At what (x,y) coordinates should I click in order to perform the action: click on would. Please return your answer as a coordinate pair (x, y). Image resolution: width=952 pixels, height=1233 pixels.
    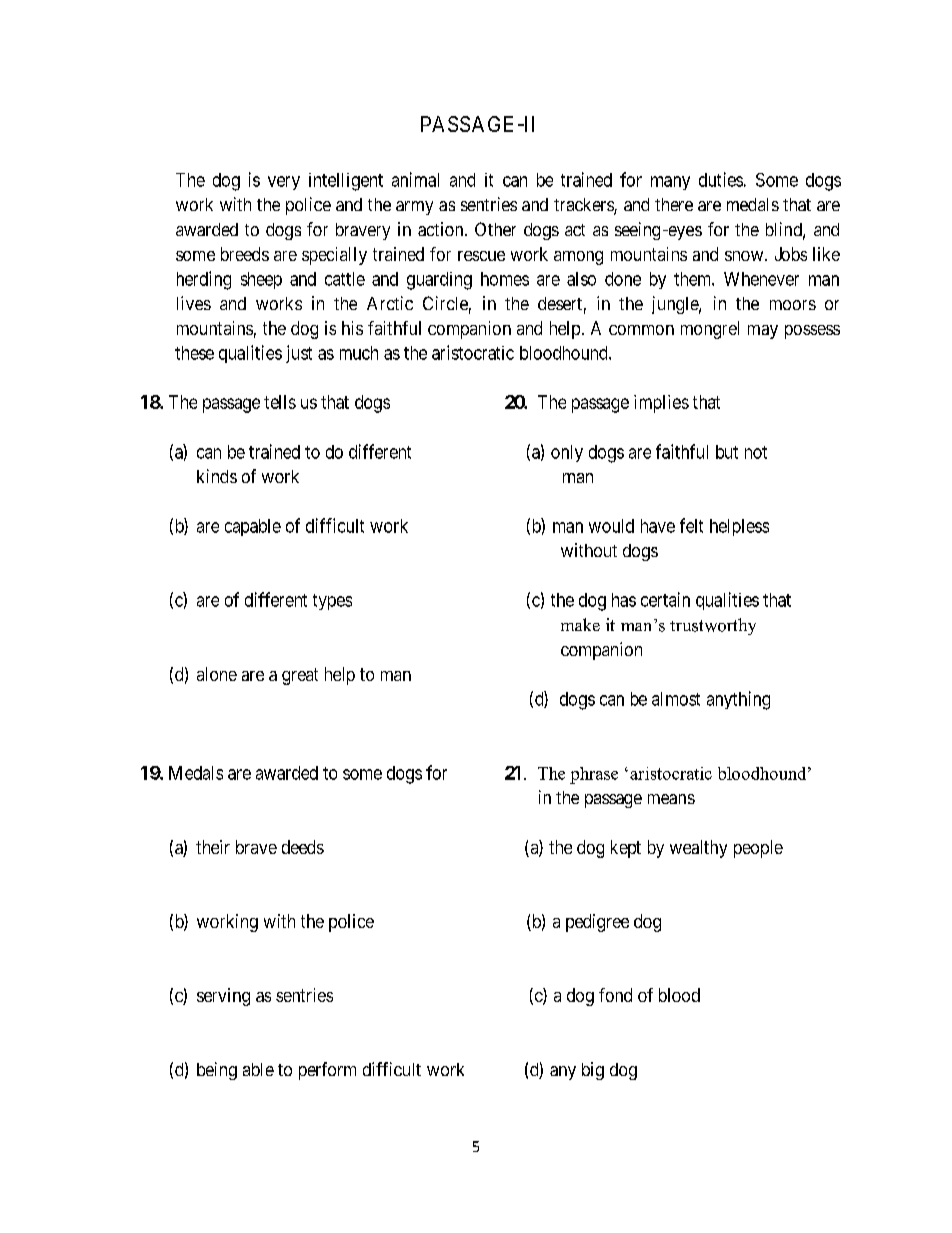
    Looking at the image, I should click on (611, 526).
